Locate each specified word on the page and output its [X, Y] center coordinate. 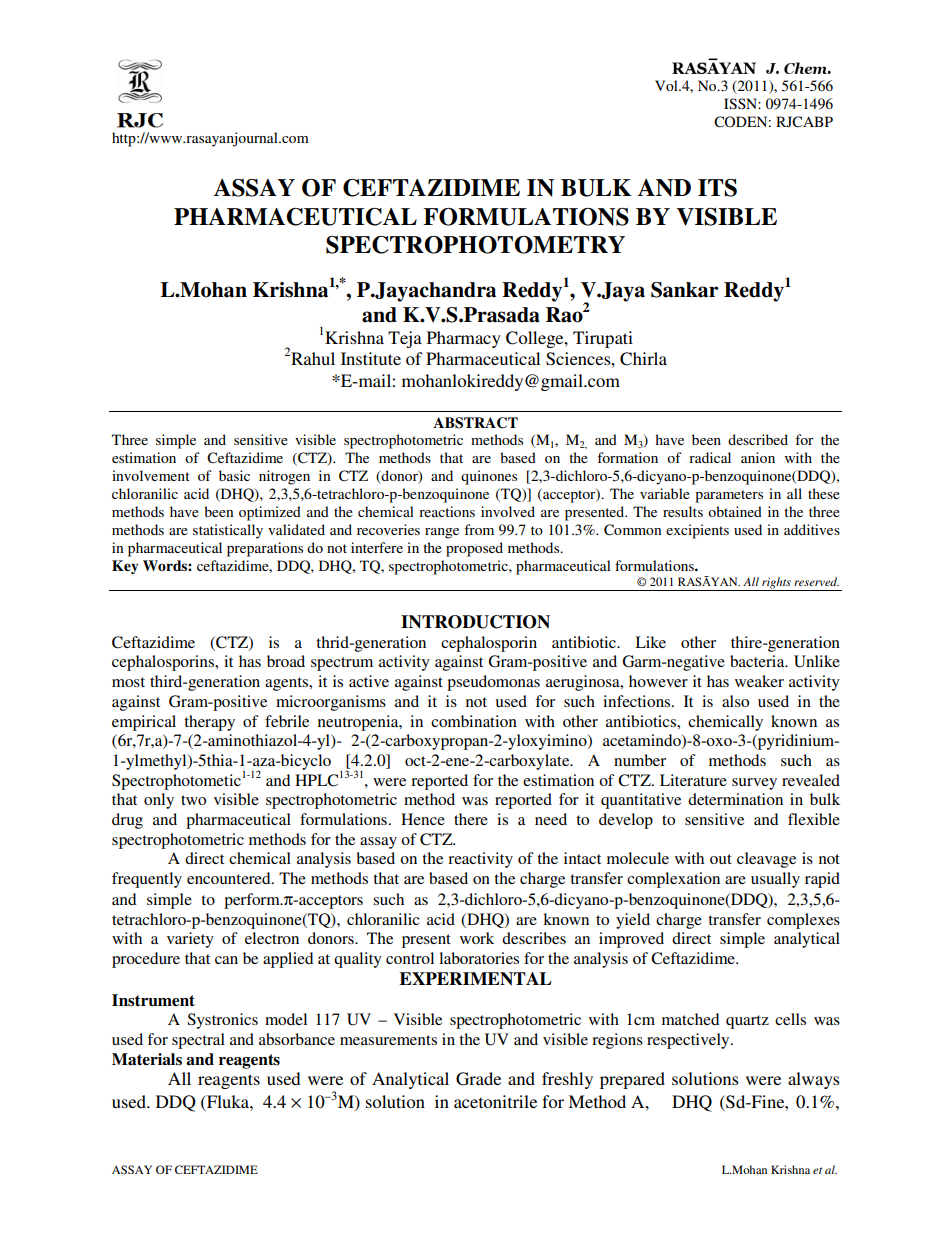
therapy [209, 723]
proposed [474, 549]
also [735, 701]
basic [234, 475]
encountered [230, 878]
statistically [228, 531]
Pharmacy [464, 339]
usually [775, 880]
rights [776, 584]
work [477, 938]
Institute [371, 358]
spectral [198, 1041]
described [758, 439]
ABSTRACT [475, 423]
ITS [717, 188]
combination [474, 721]
